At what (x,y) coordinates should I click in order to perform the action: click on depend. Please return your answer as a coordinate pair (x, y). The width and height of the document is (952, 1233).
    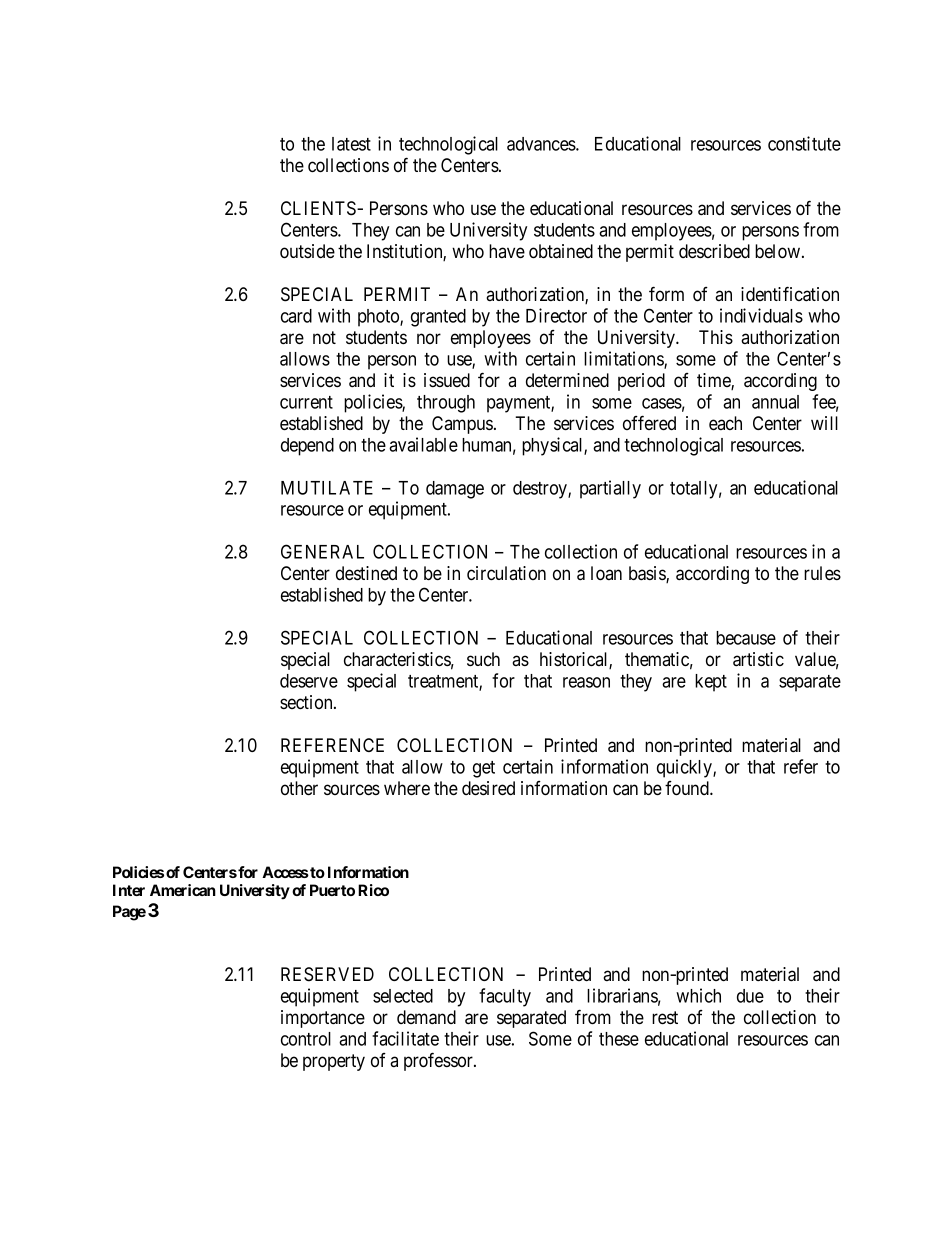
    Looking at the image, I should click on (307, 447).
